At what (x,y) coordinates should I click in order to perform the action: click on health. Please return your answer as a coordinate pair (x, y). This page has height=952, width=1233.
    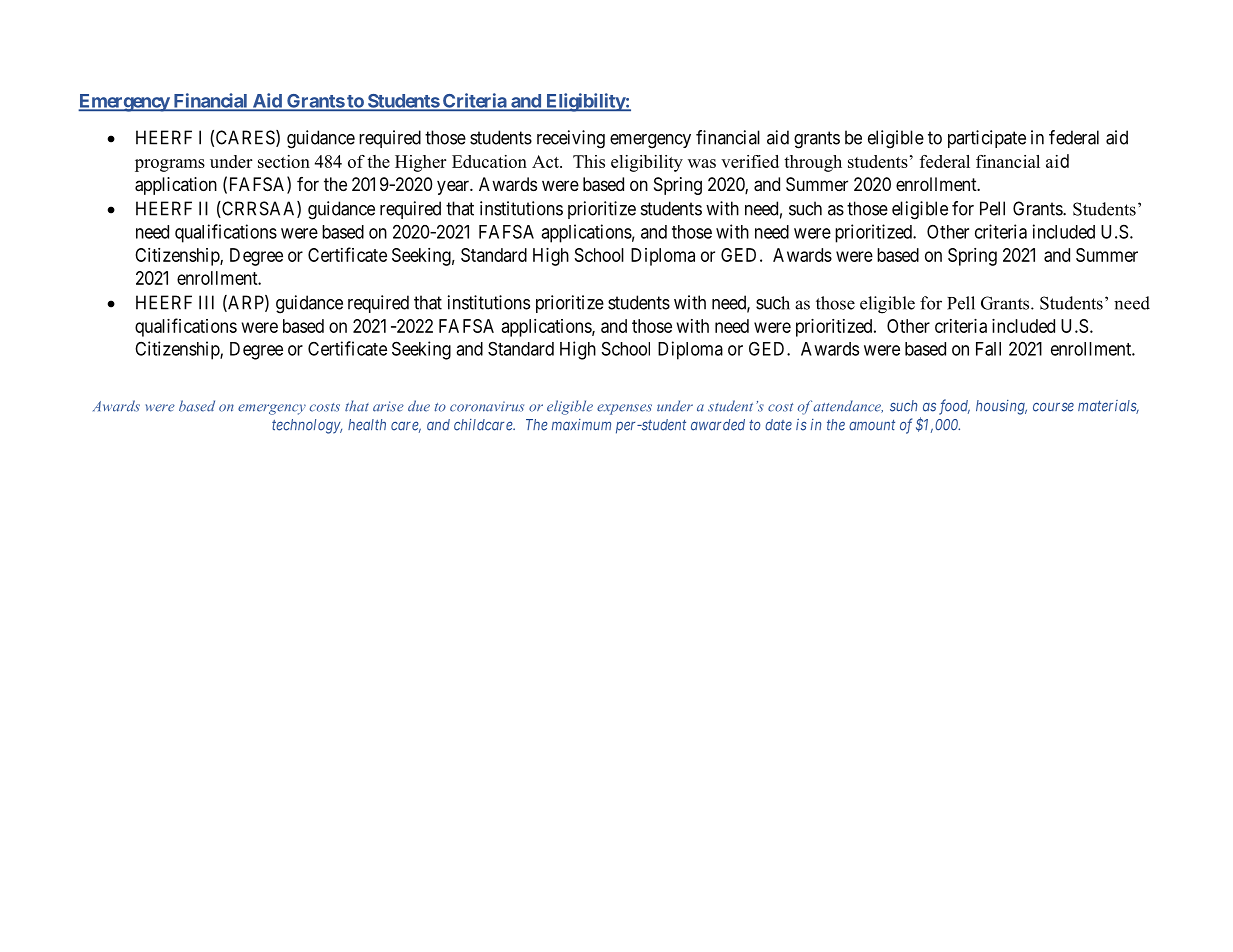
    Looking at the image, I should click on (367, 425).
